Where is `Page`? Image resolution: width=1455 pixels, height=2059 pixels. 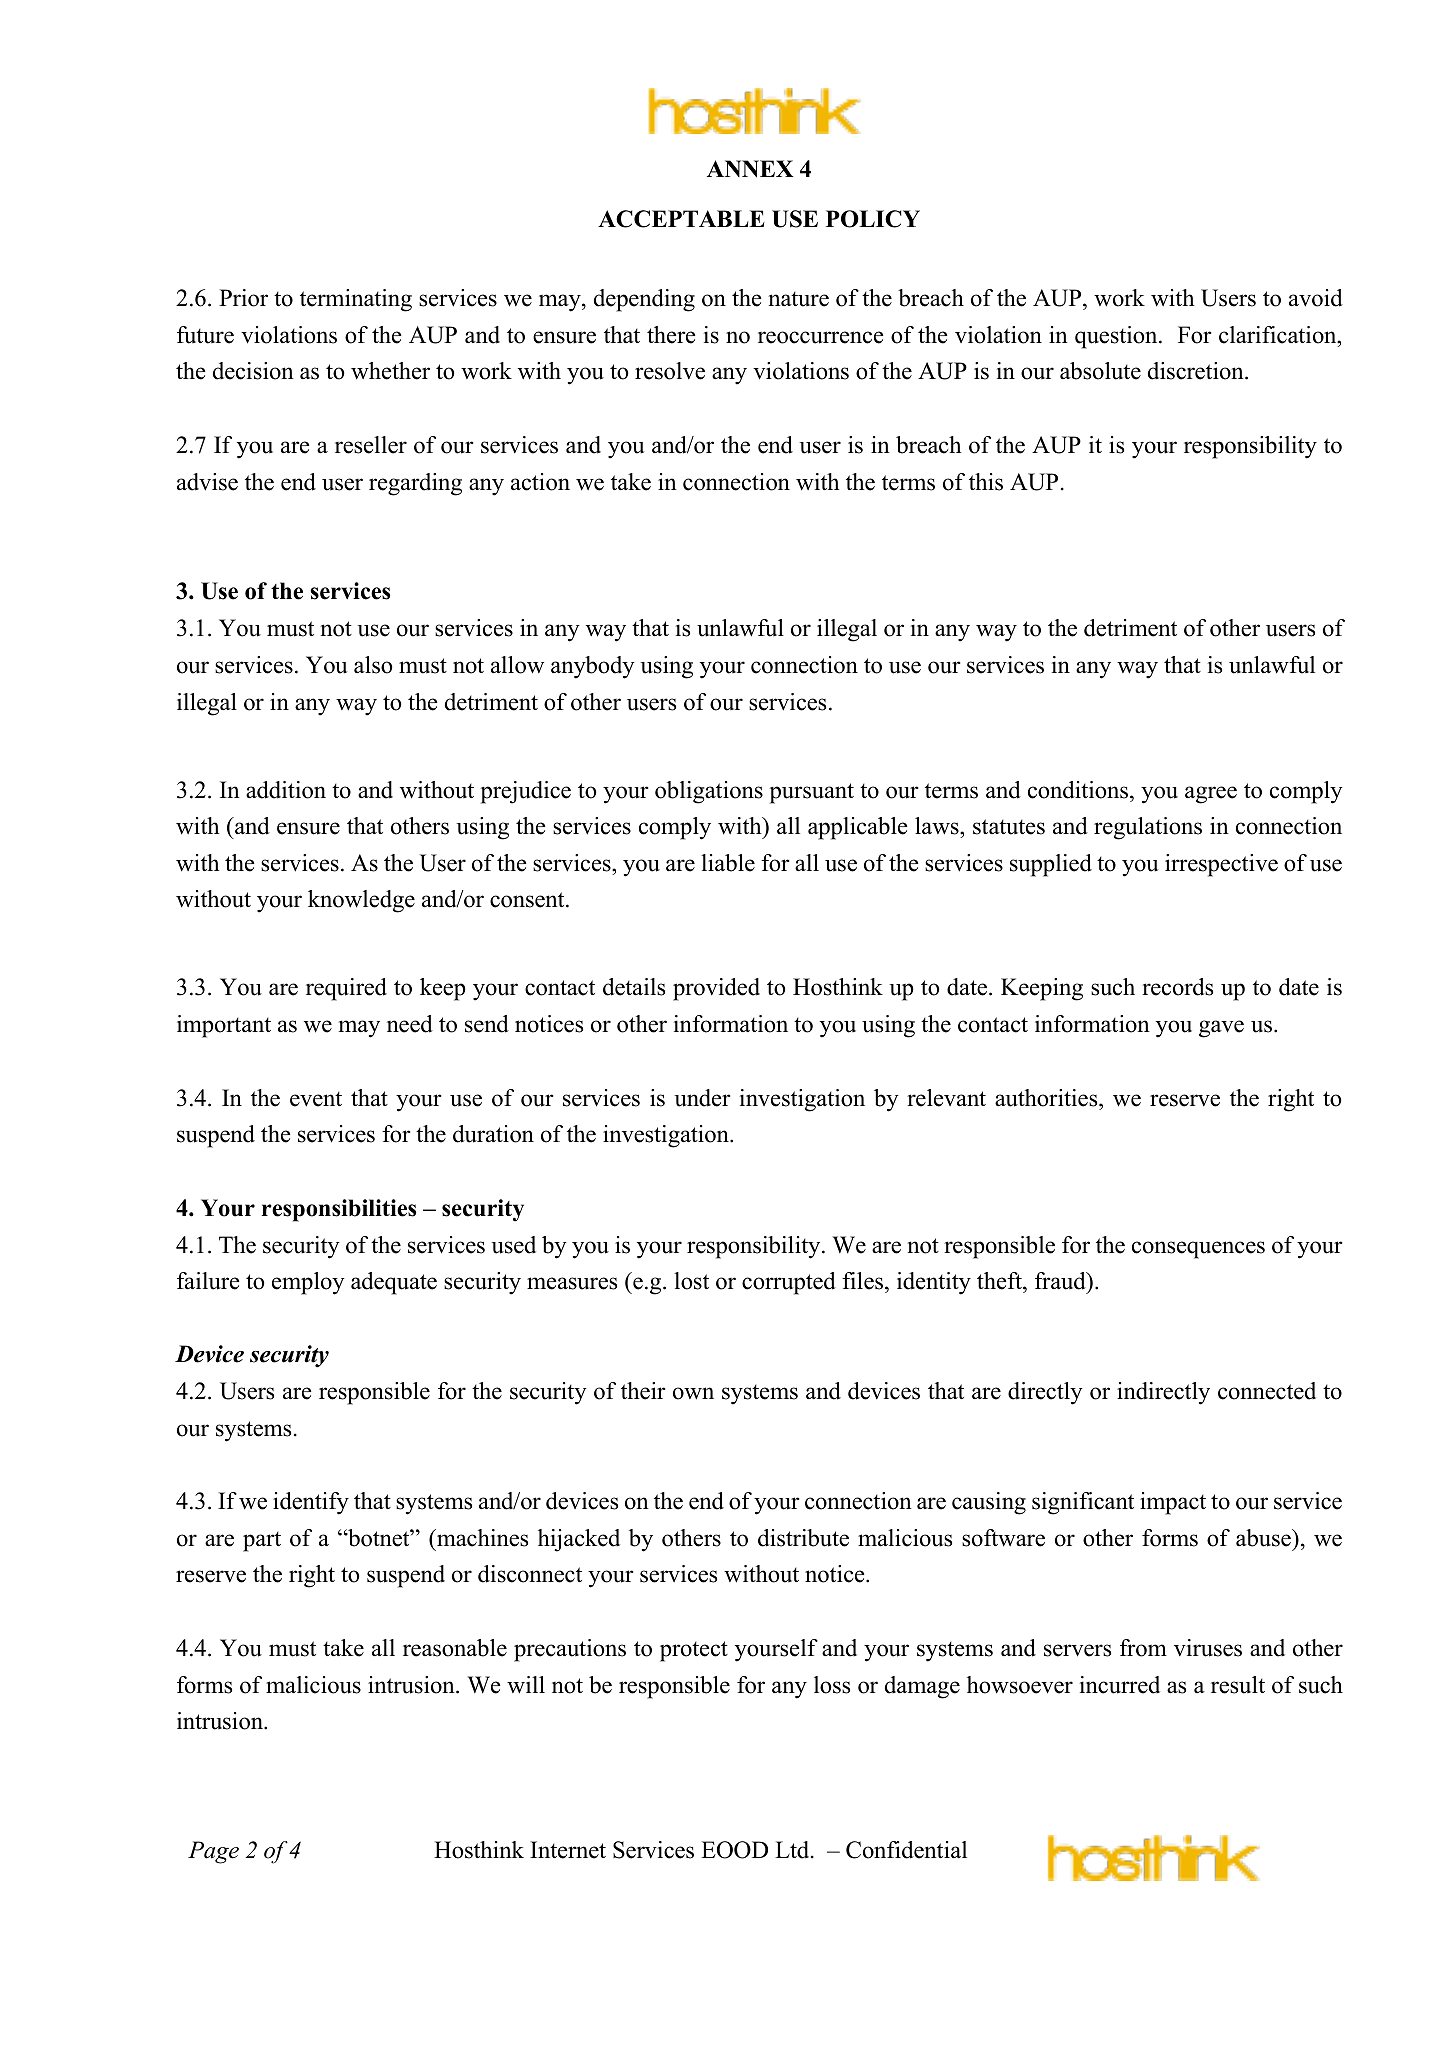 Page is located at coordinates (213, 1852).
